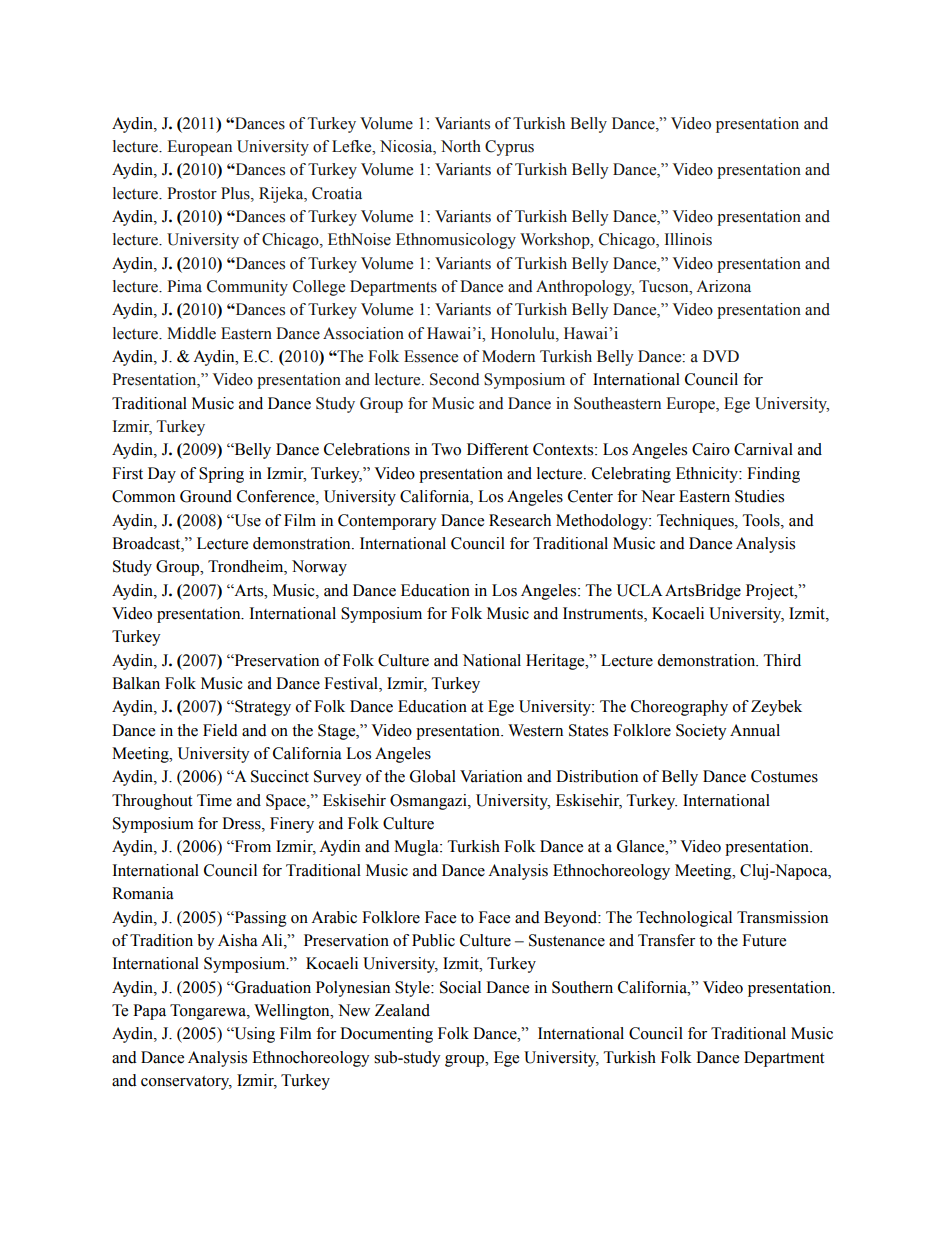 The width and height of the image is (952, 1233). Describe the element at coordinates (319, 568) in the image. I see `Norway` at that location.
